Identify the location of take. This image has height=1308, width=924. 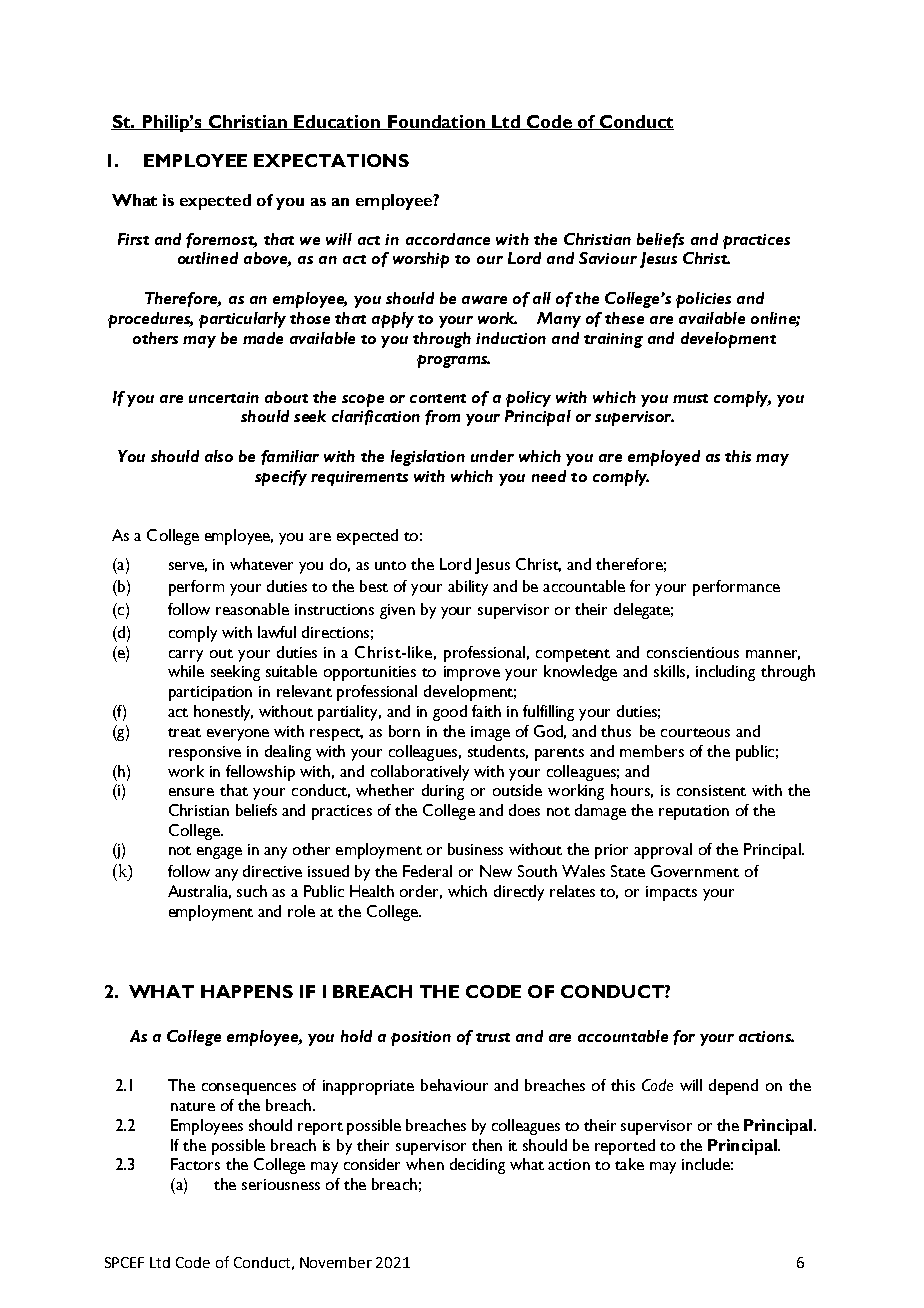
(629, 1164).
